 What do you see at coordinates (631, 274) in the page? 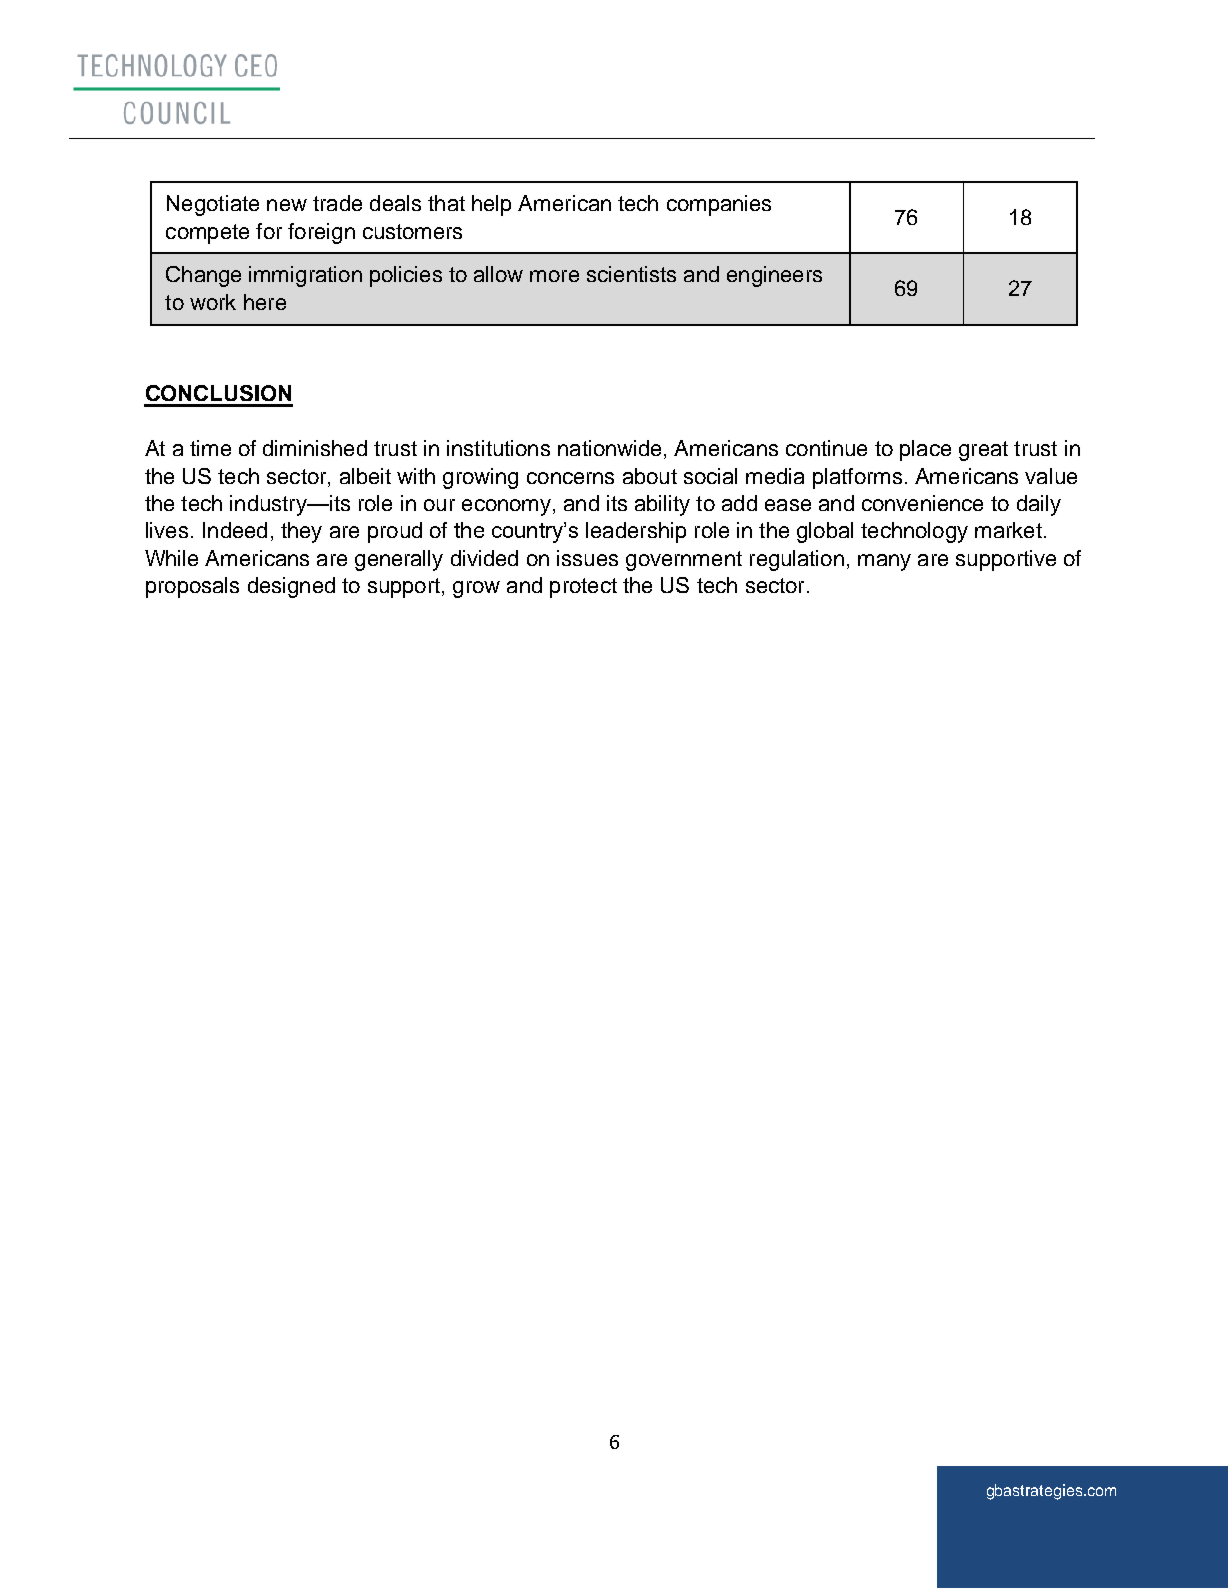
I see `scientists` at bounding box center [631, 274].
